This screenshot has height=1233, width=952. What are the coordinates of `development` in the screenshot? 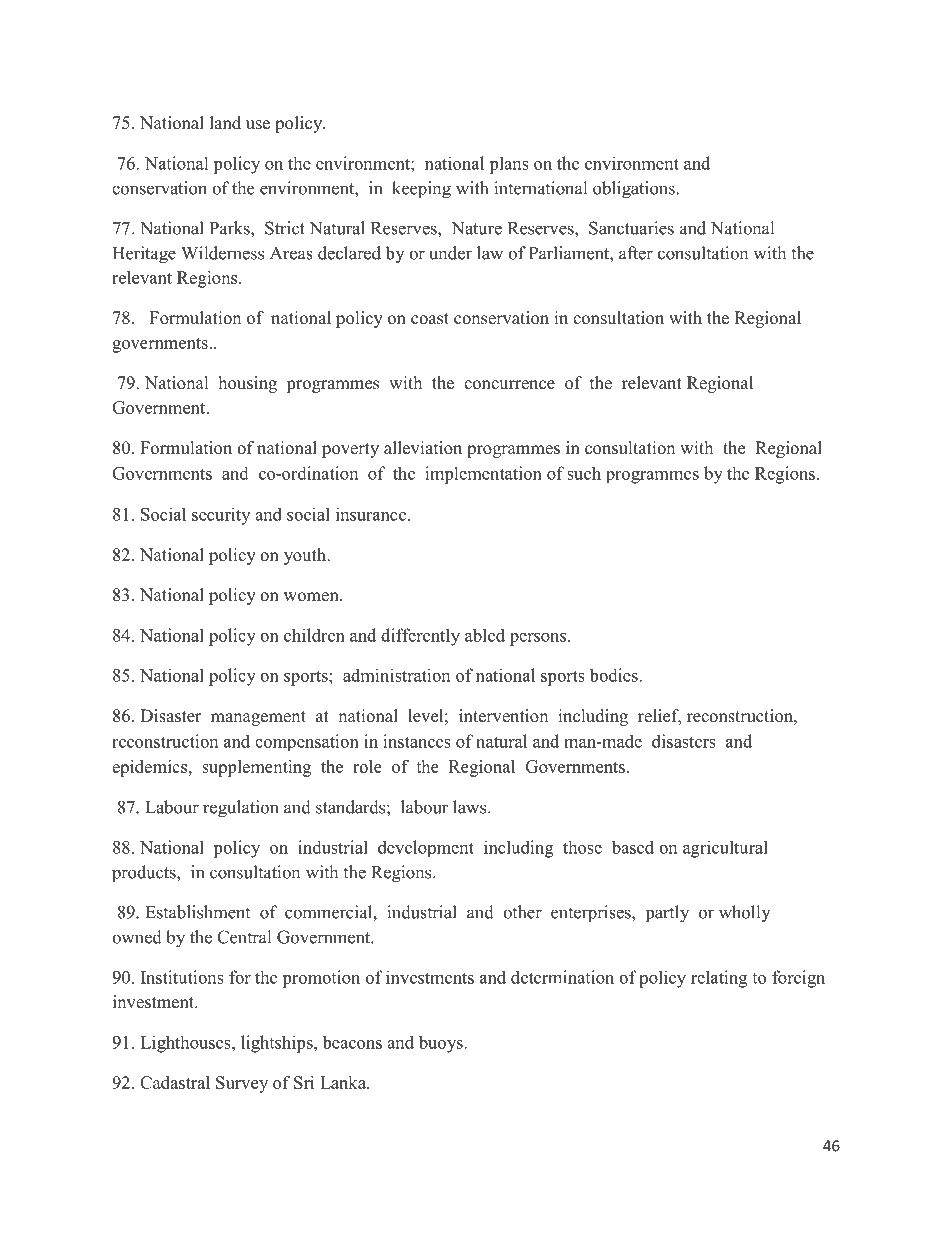 It's located at (426, 848).
